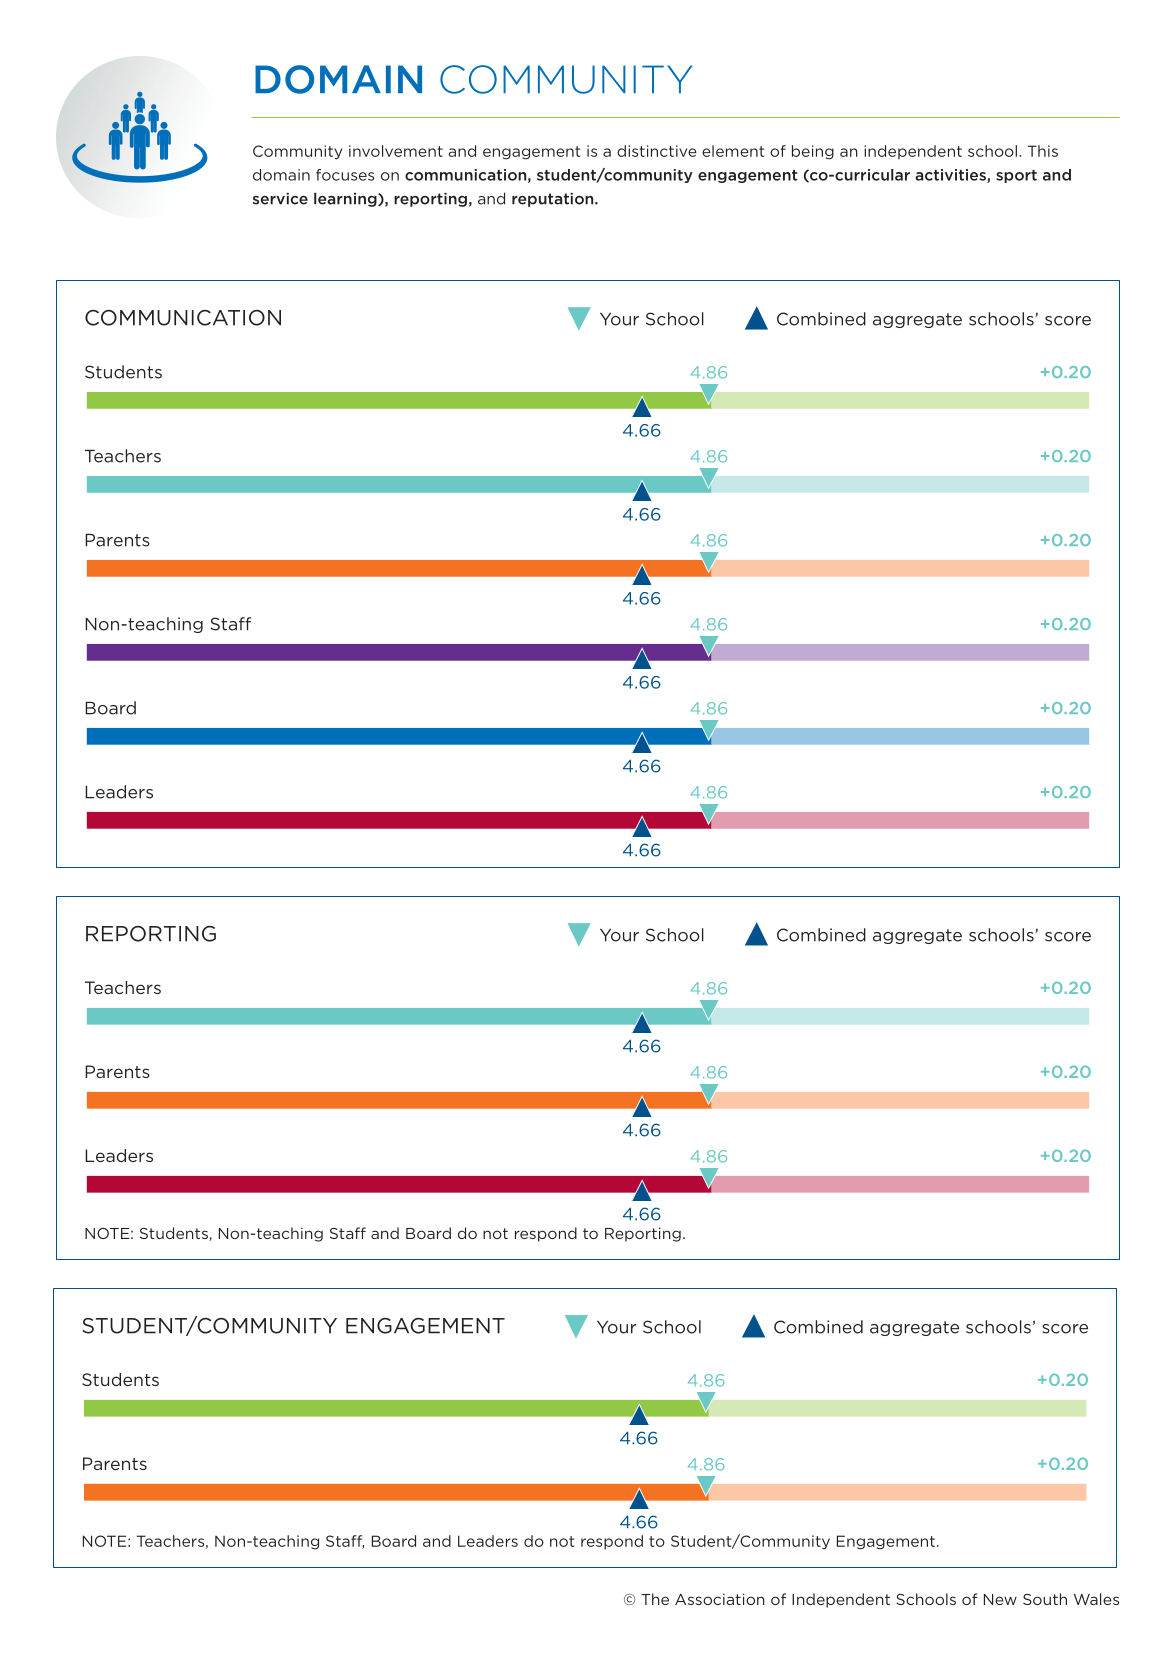 The width and height of the image is (1176, 1663). Describe the element at coordinates (345, 175) in the image. I see `focuses` at that location.
